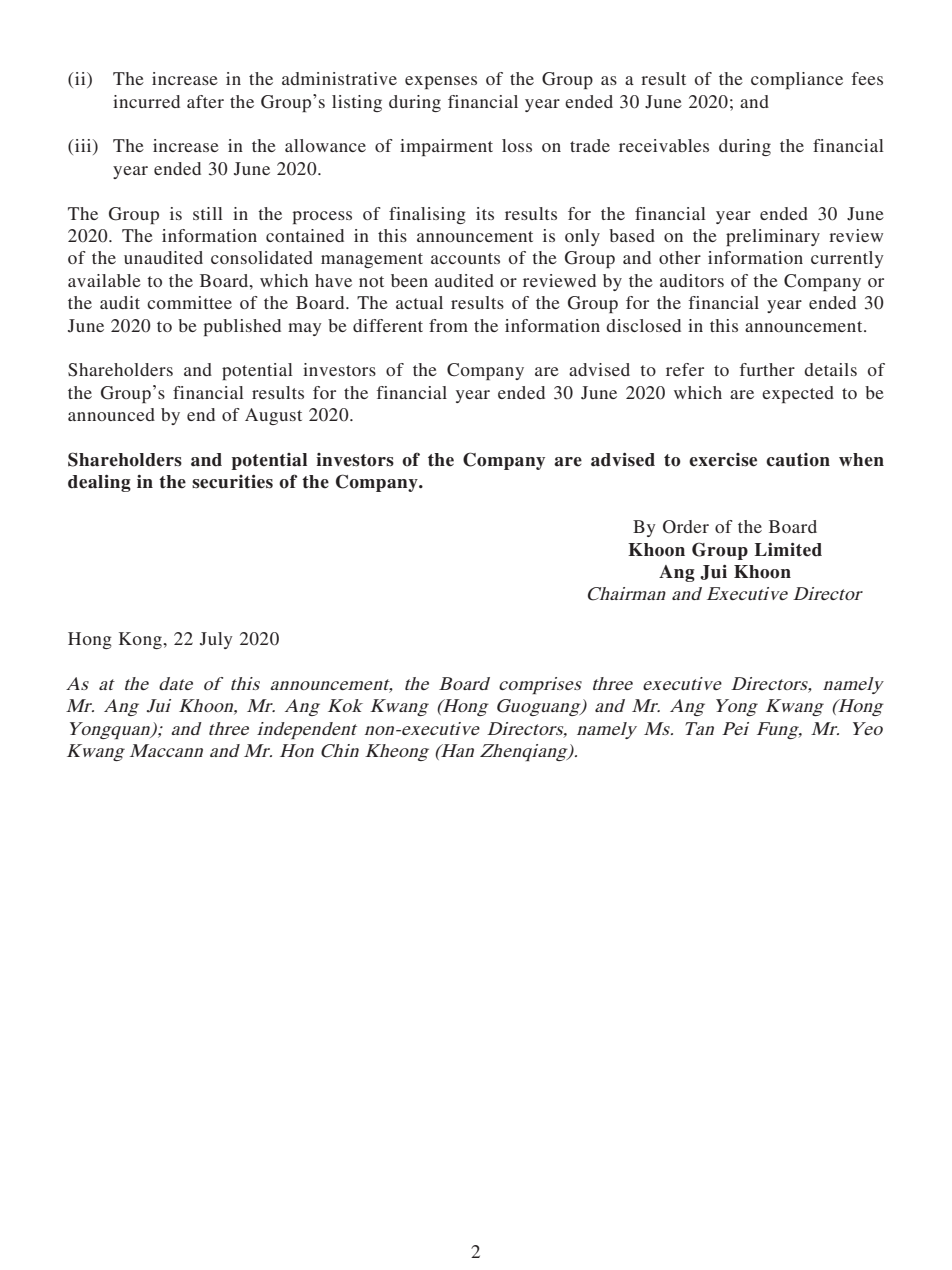 This image has height=1270, width=952. Describe the element at coordinates (441, 82) in the image. I see `expenses` at that location.
